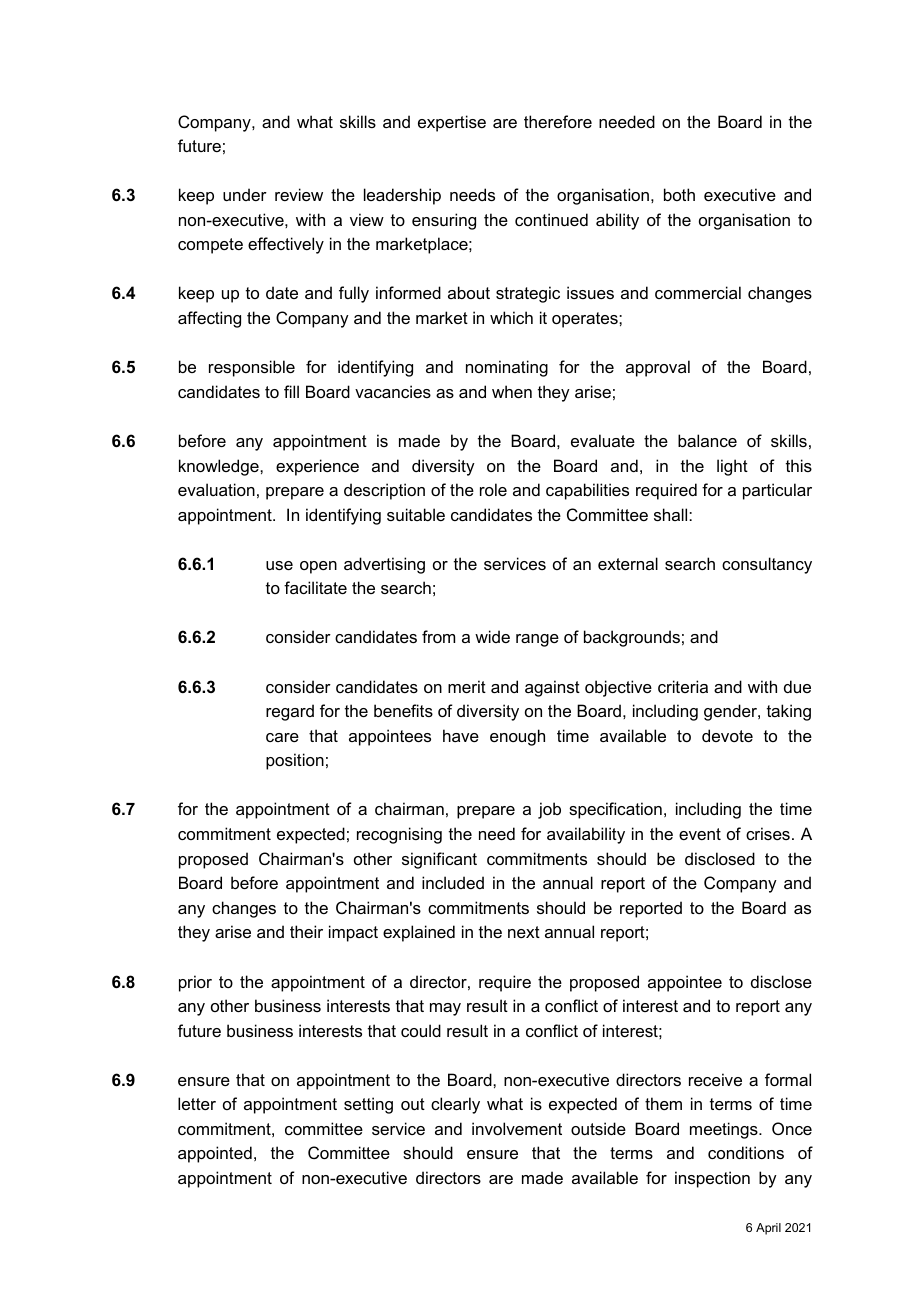 The height and width of the image is (1308, 924). I want to click on appointed, so click(215, 1154).
